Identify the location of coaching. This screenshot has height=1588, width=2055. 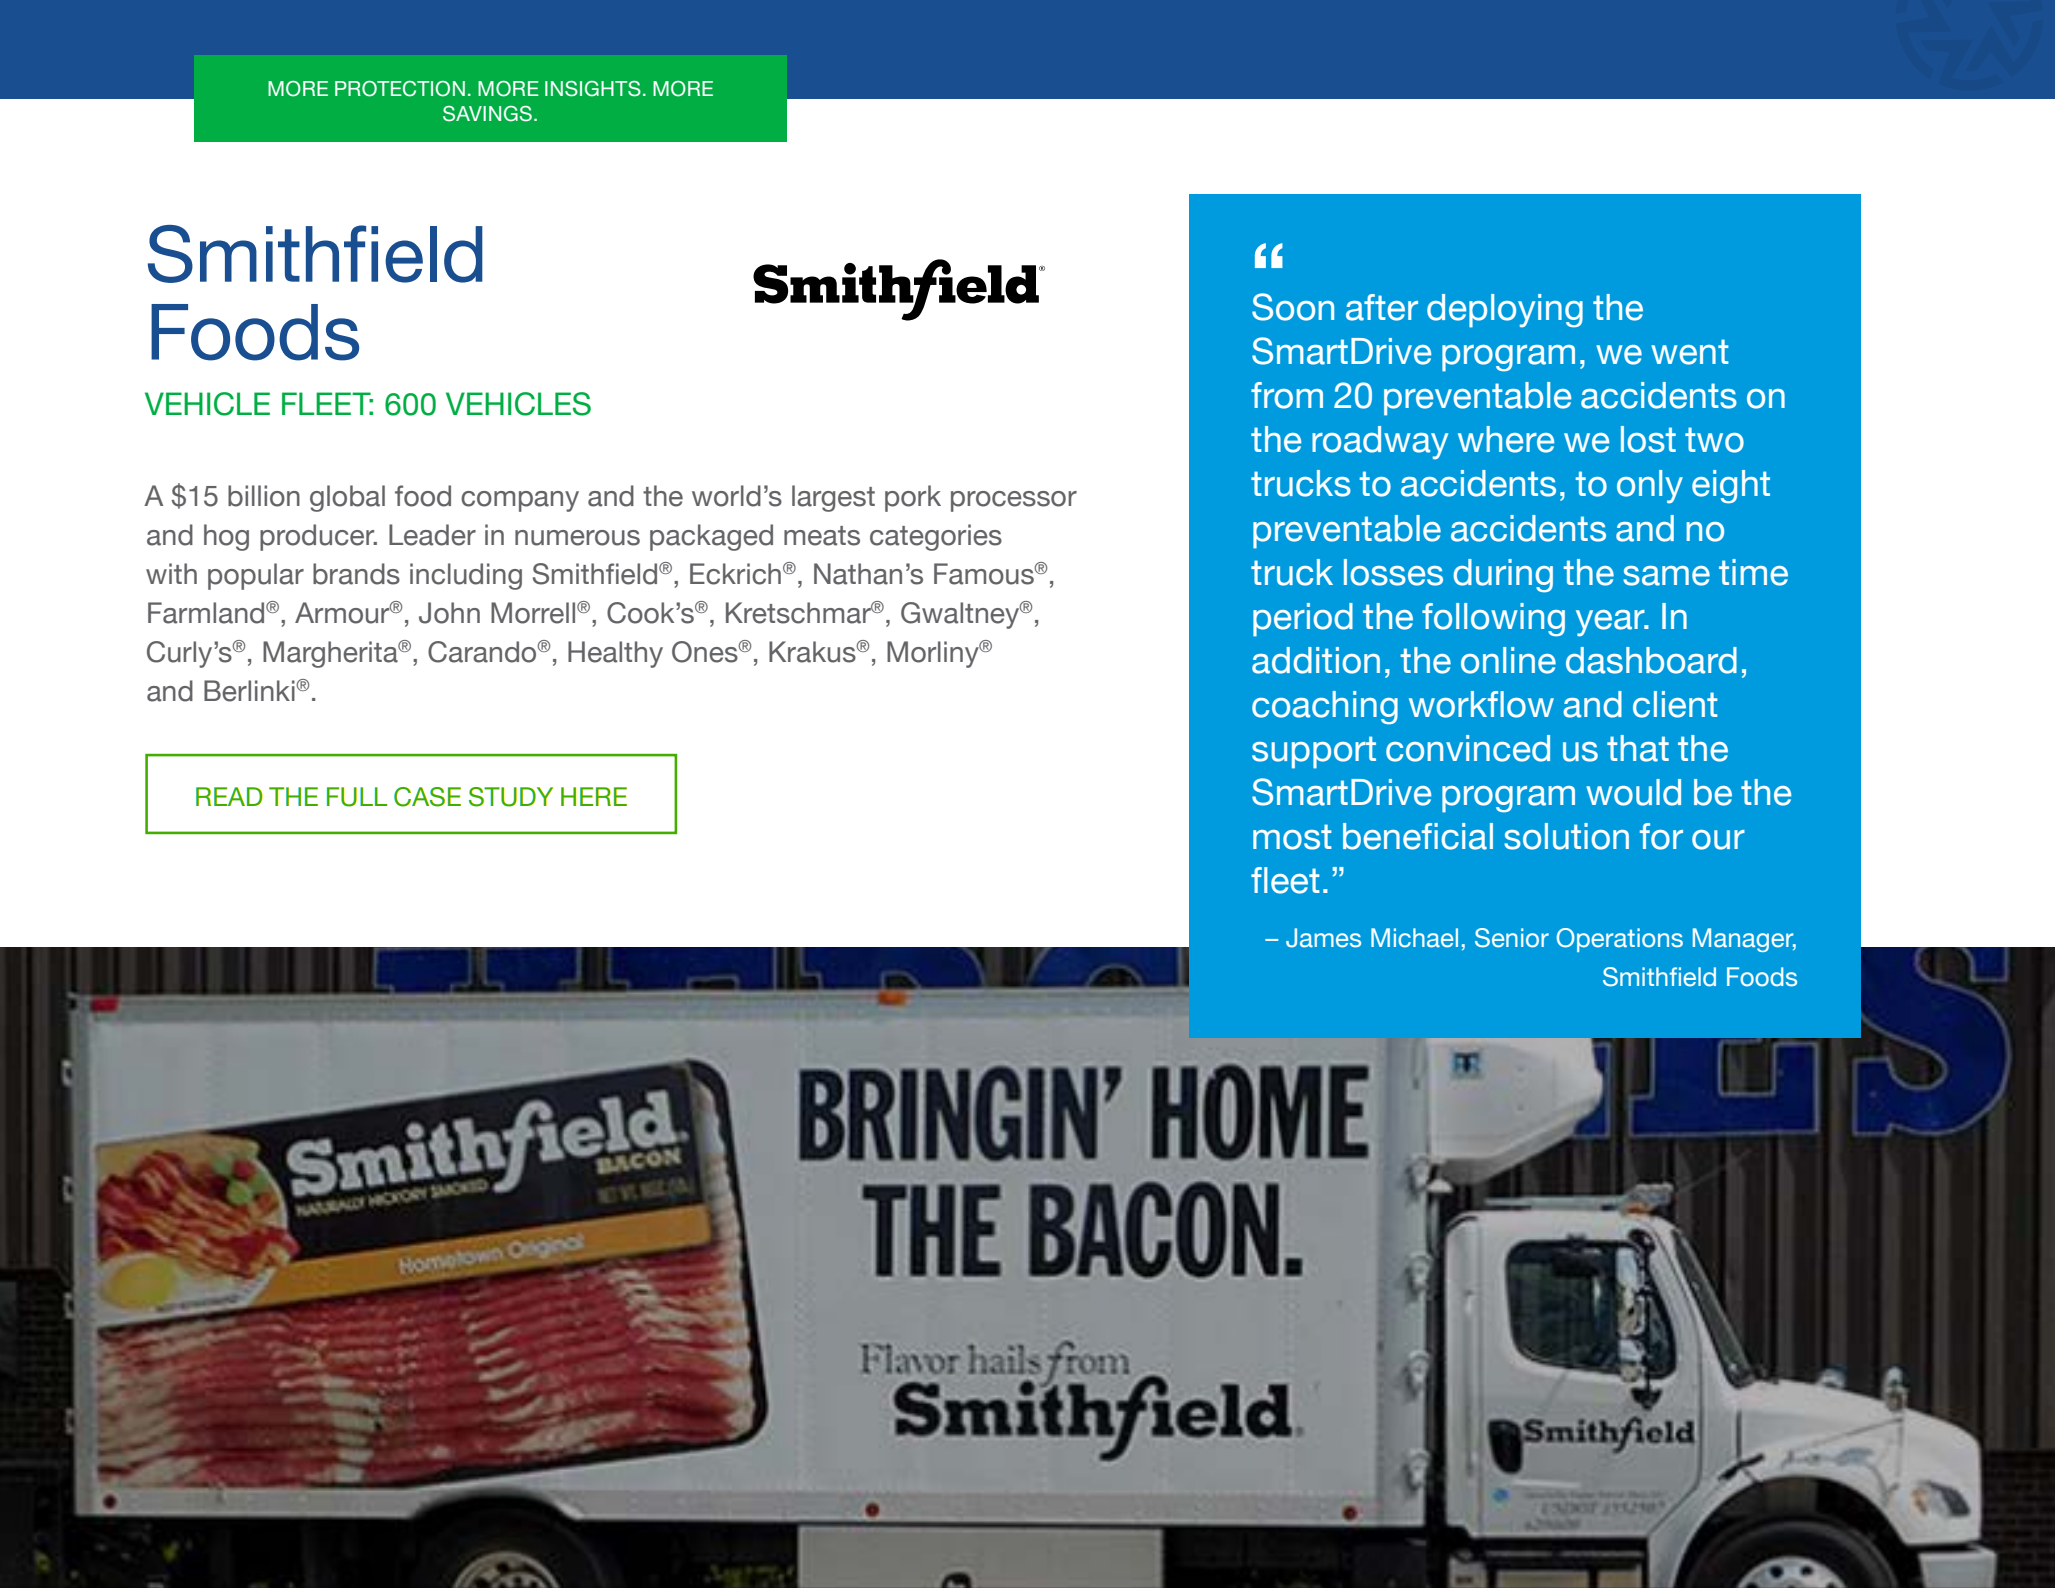
(1325, 708).
